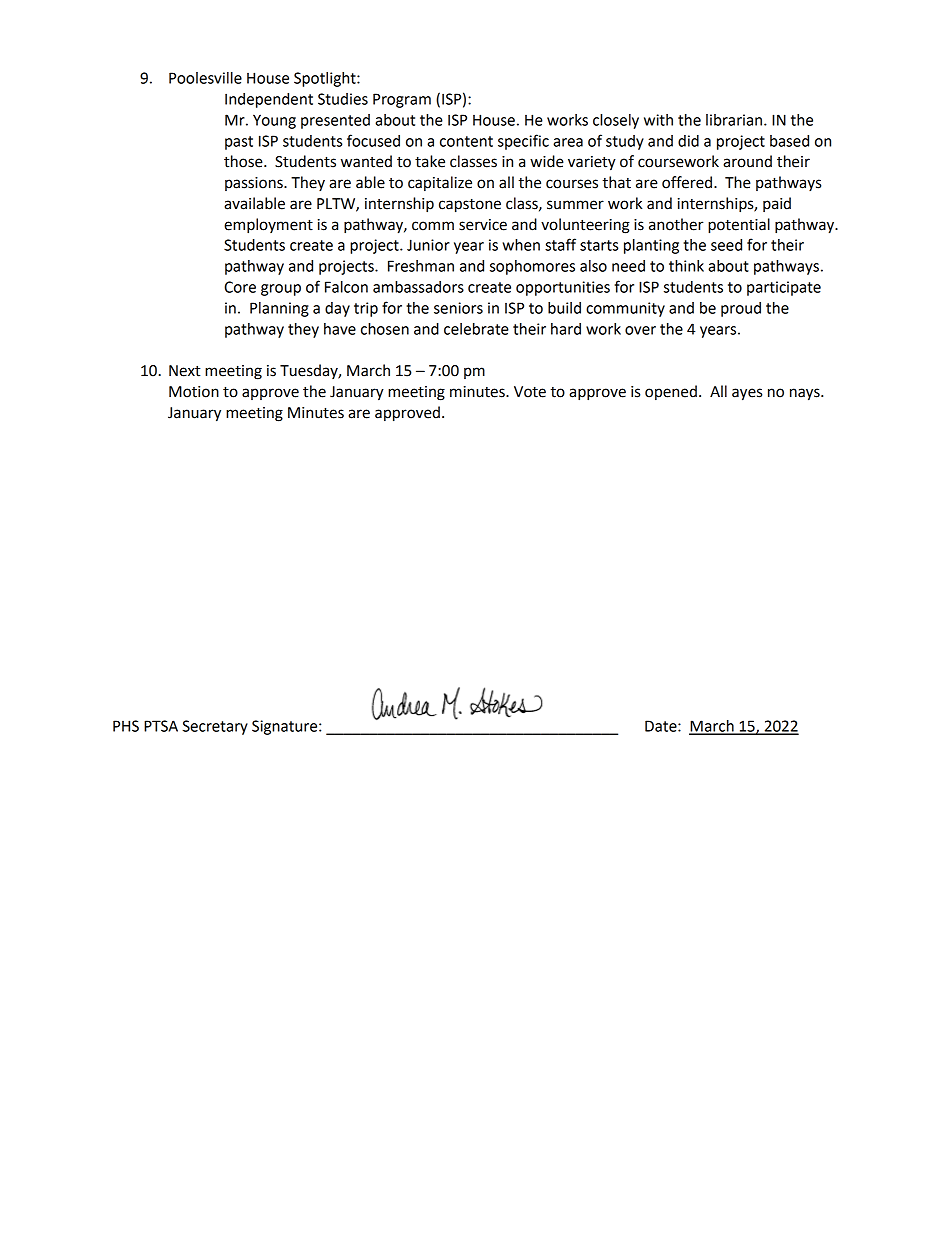  Describe the element at coordinates (466, 141) in the image. I see `content` at that location.
